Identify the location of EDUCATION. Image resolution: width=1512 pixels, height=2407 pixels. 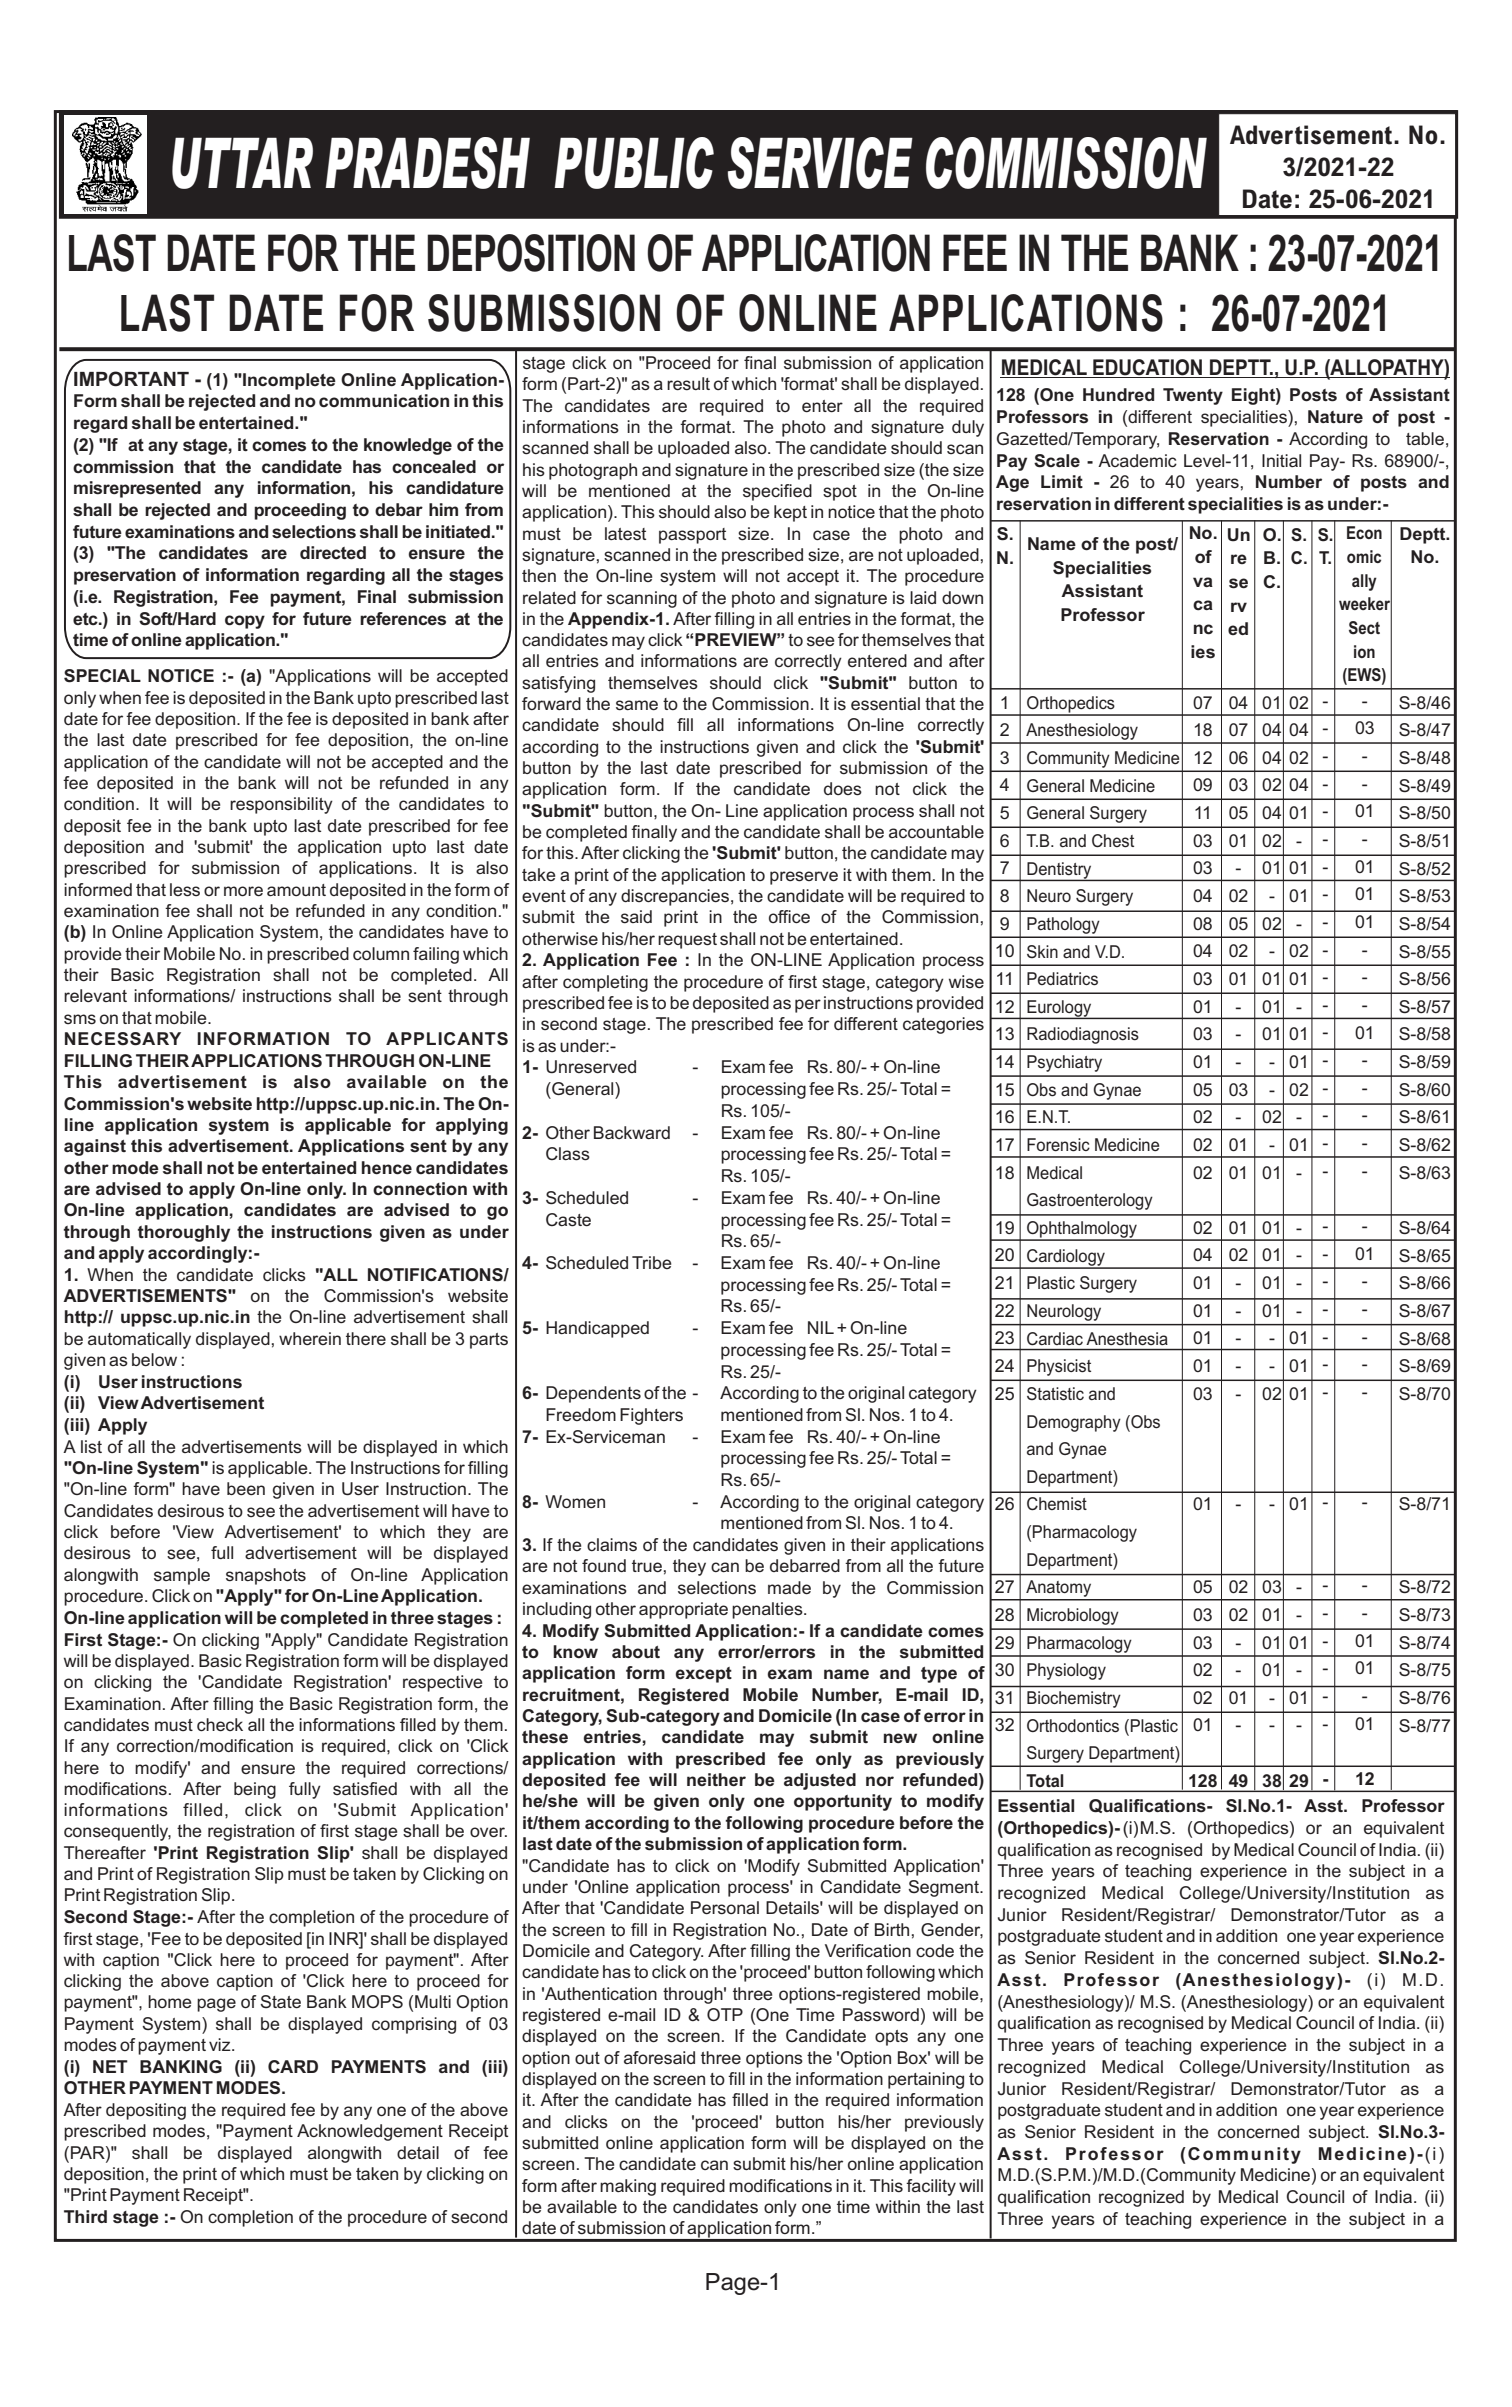
(1147, 367).
